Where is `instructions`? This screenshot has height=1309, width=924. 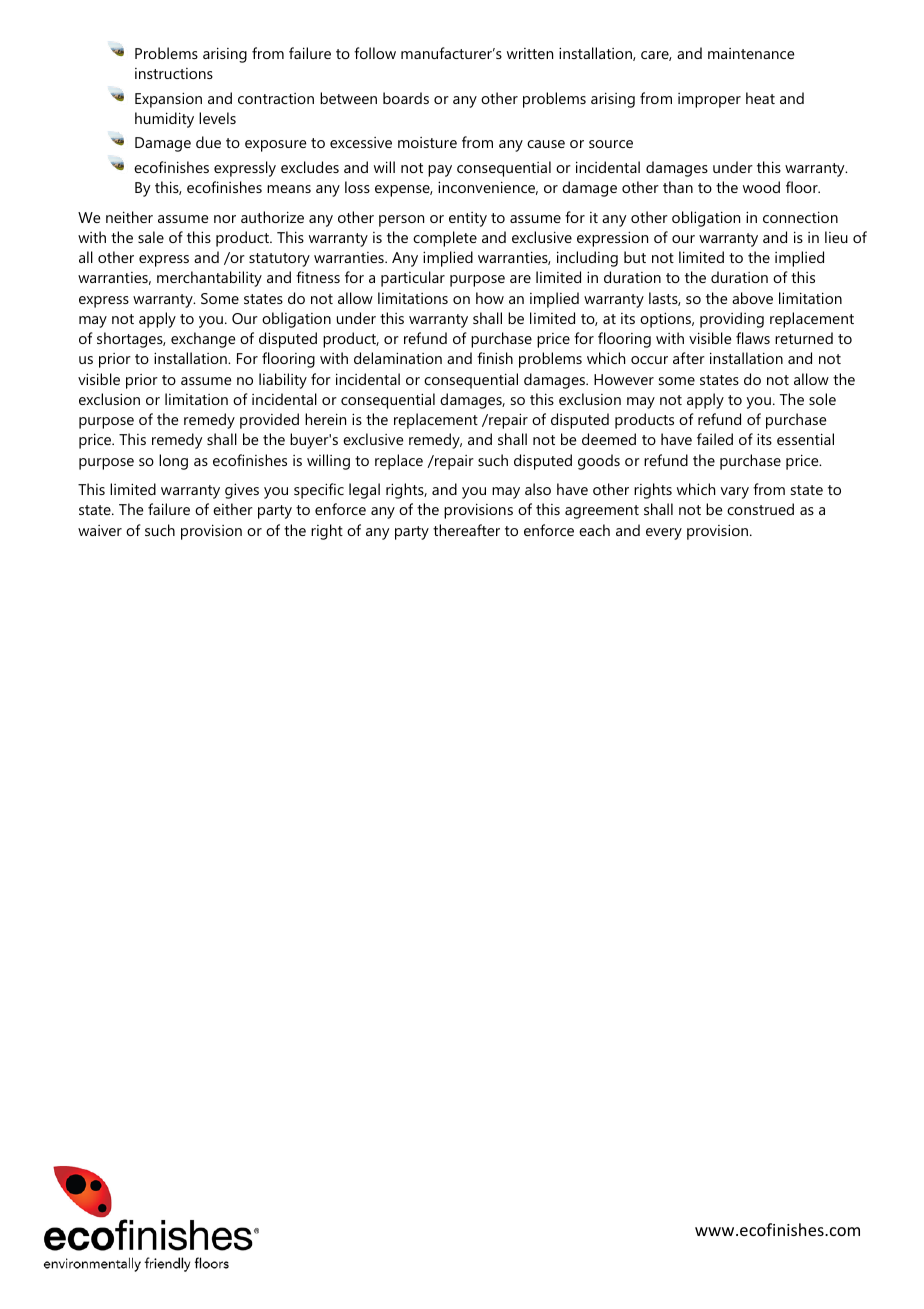
instructions is located at coordinates (174, 73).
